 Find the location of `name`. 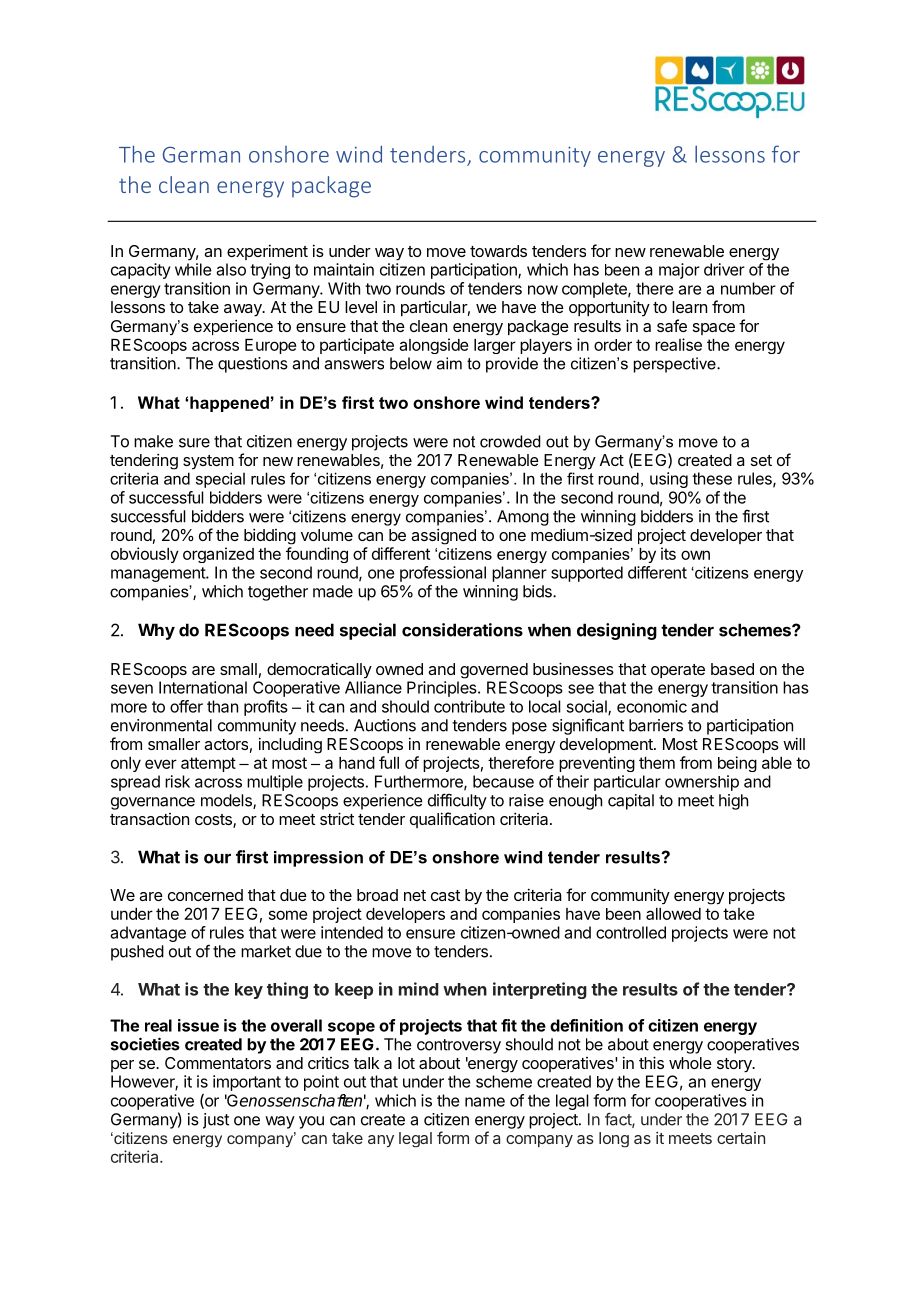

name is located at coordinates (485, 1102).
